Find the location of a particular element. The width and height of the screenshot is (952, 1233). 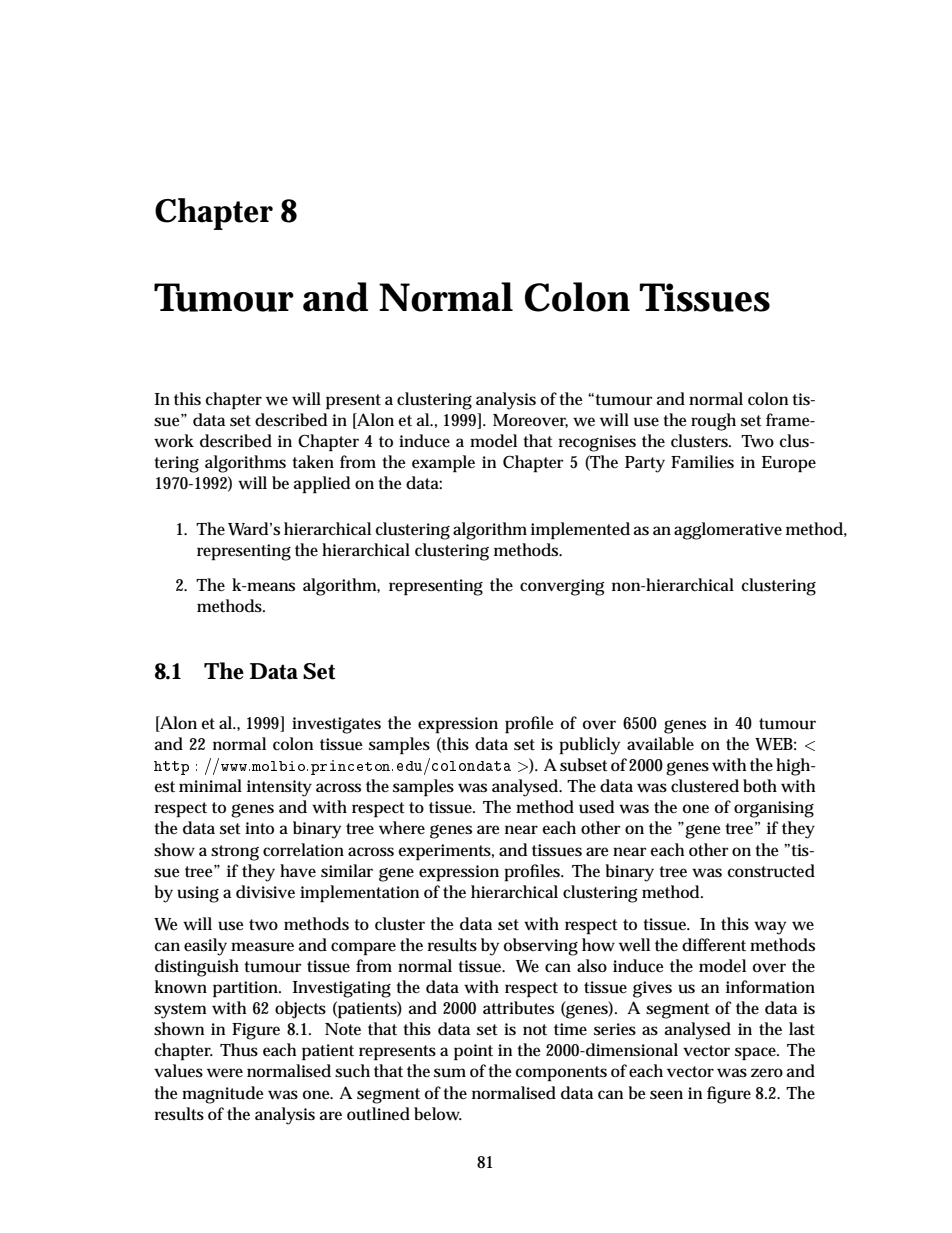

taken is located at coordinates (313, 461).
